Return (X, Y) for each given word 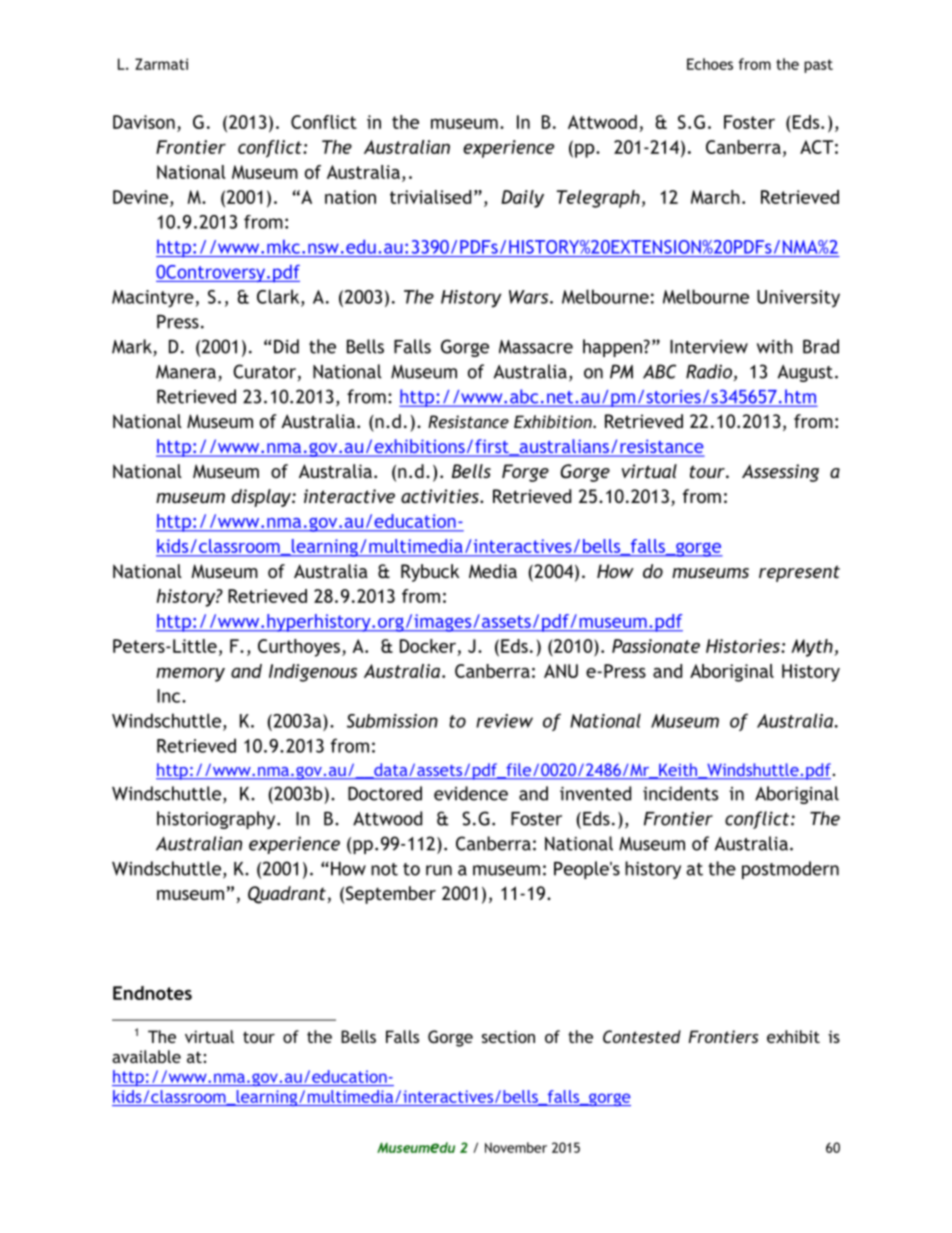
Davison (144, 122)
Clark (279, 297)
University (798, 299)
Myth (813, 648)
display (262, 498)
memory (190, 675)
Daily (522, 199)
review (504, 721)
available (146, 1056)
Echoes (710, 64)
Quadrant (287, 895)
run (439, 870)
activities (441, 496)
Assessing (780, 473)
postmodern (790, 870)
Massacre (536, 347)
